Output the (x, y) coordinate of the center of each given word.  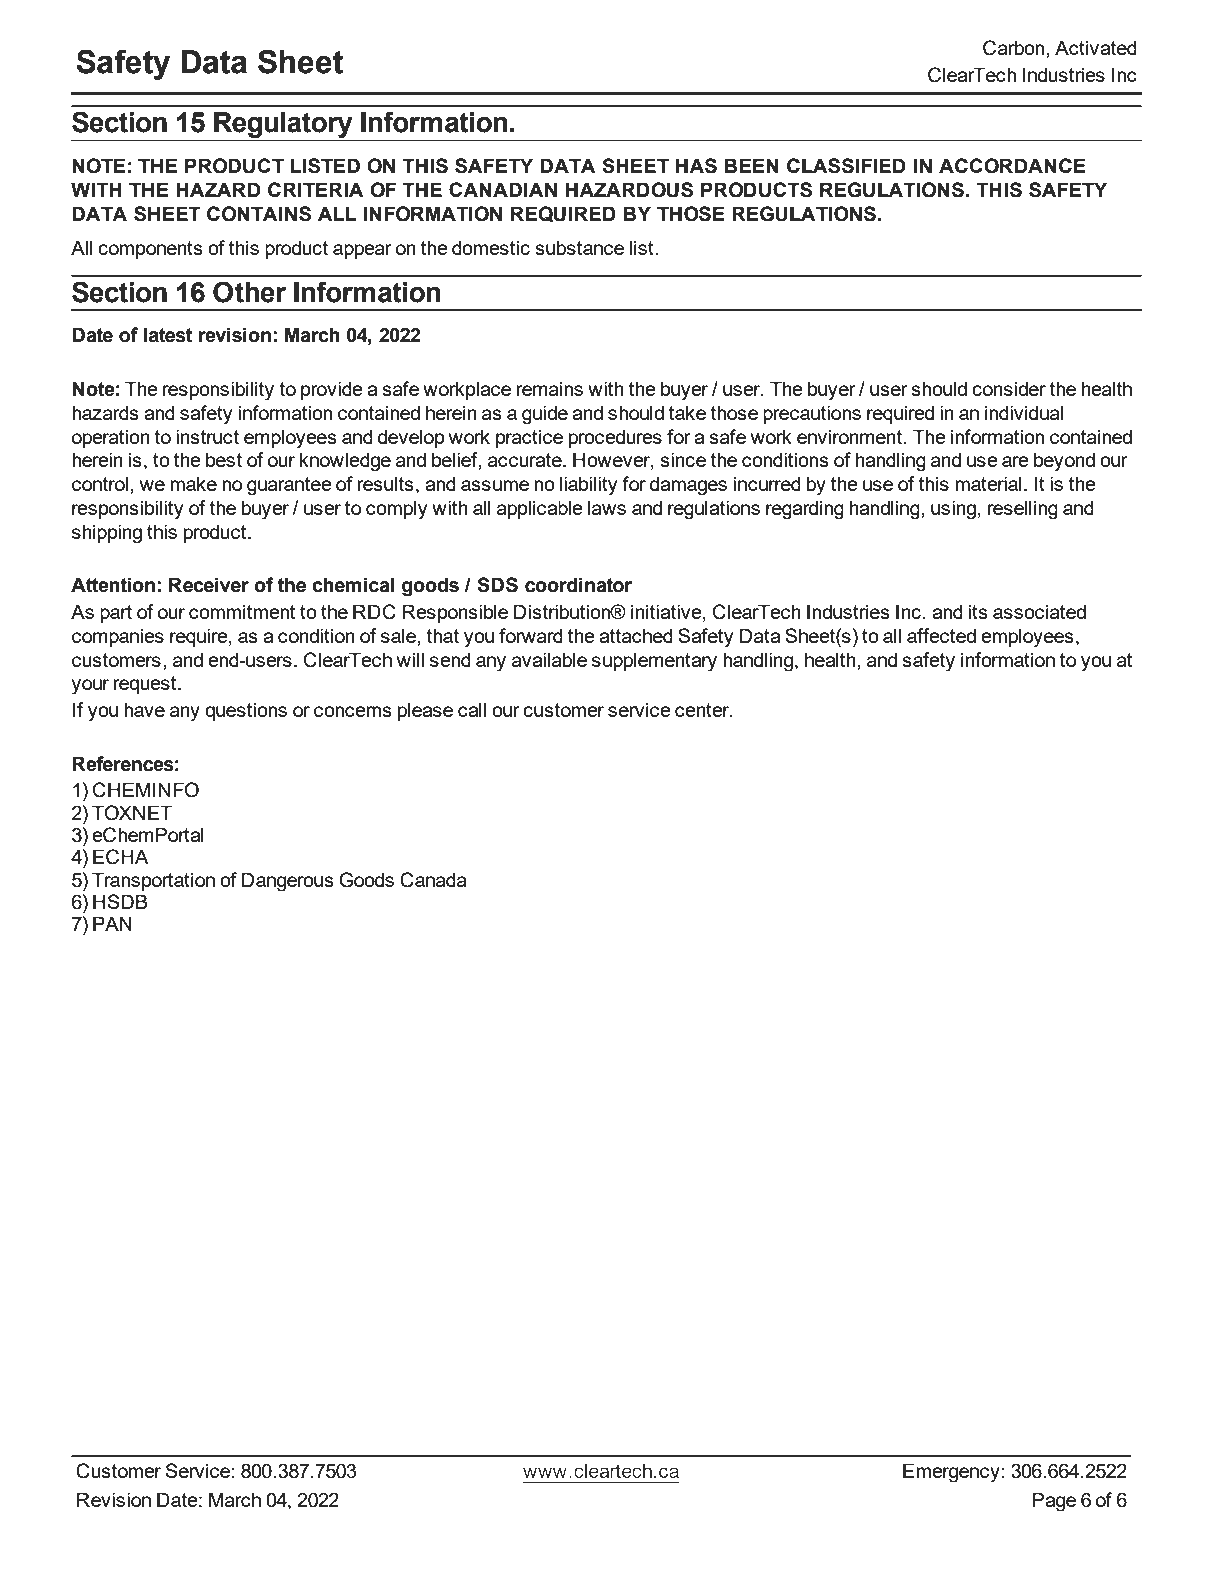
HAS (696, 166)
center (703, 710)
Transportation (153, 881)
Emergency (951, 1473)
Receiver (209, 585)
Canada (433, 880)
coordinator (578, 585)
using (953, 510)
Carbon (1015, 48)
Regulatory (283, 125)
